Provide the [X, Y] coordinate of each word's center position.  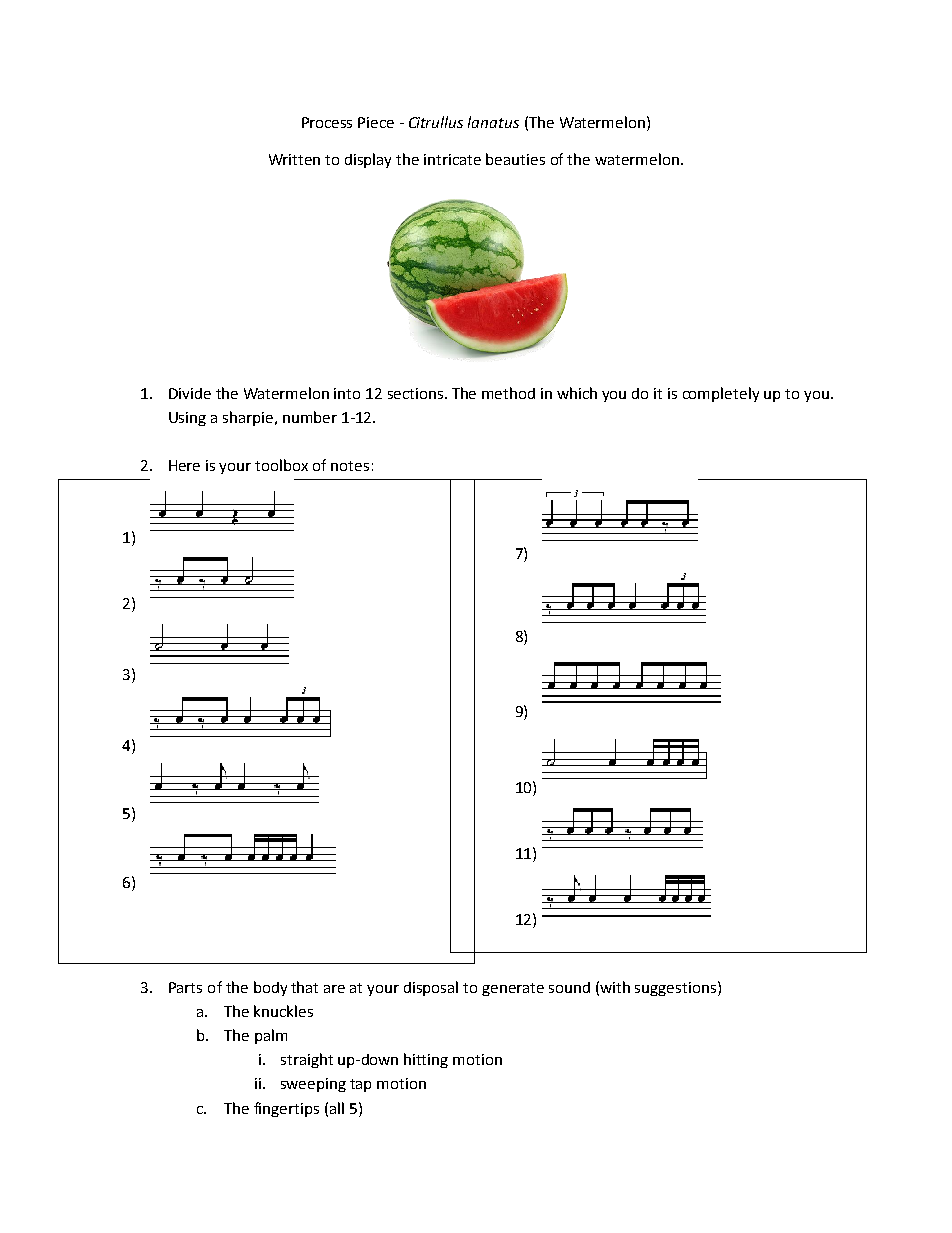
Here [184, 465]
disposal [431, 988]
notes [350, 466]
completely [721, 394]
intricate [452, 159]
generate [513, 989]
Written [294, 159]
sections [417, 393]
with [615, 987]
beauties [515, 159]
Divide [190, 393]
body [270, 988]
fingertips [286, 1109]
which [577, 393]
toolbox [281, 465]
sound [569, 987]
